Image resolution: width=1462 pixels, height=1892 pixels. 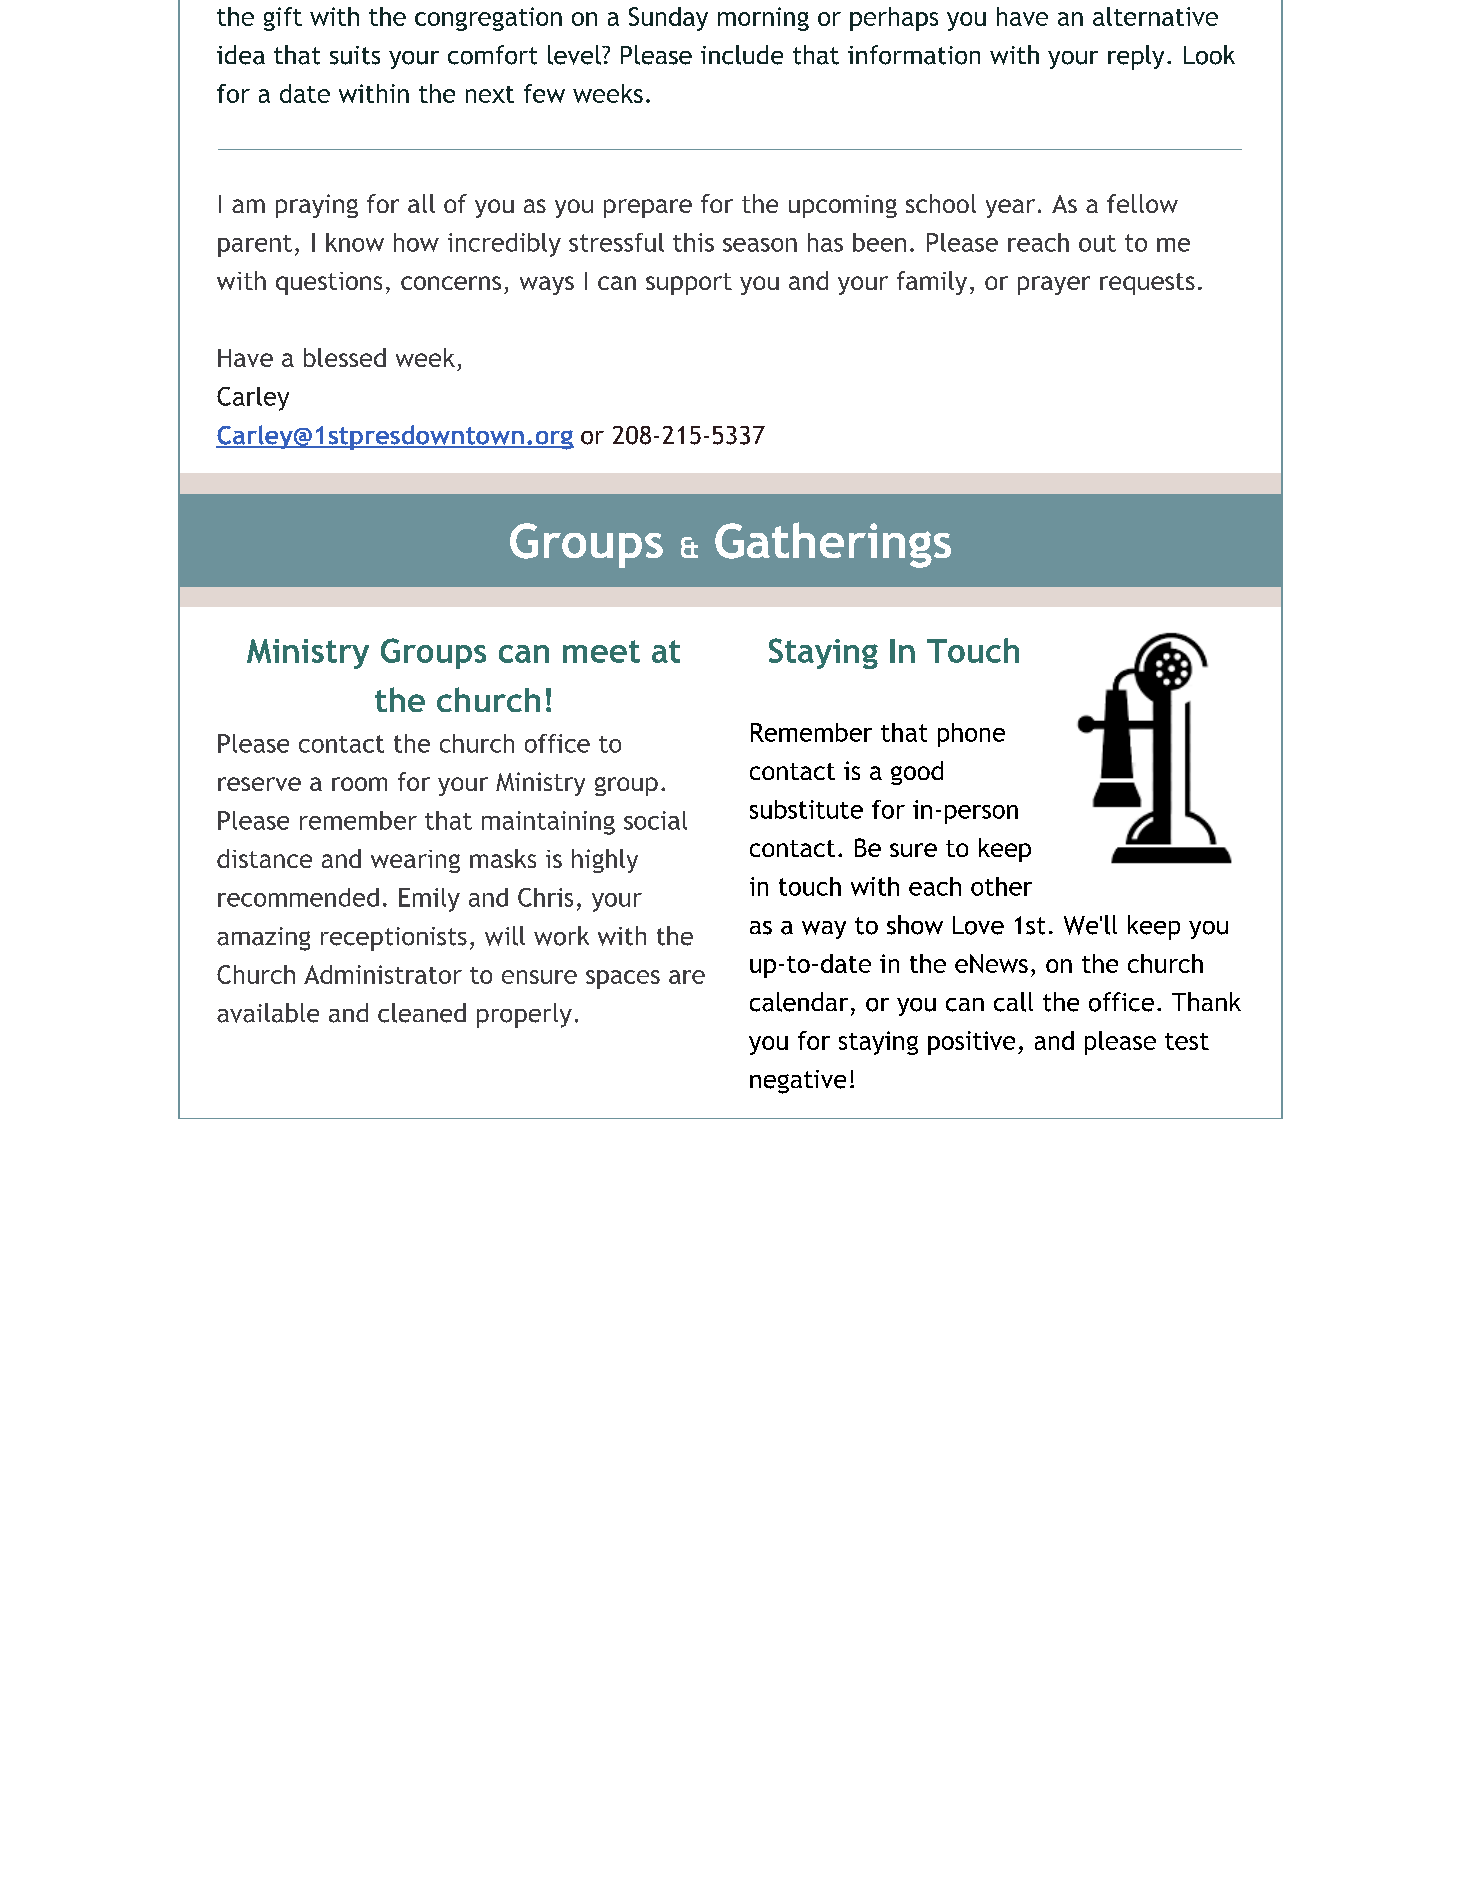 What do you see at coordinates (355, 55) in the screenshot?
I see `suits` at bounding box center [355, 55].
